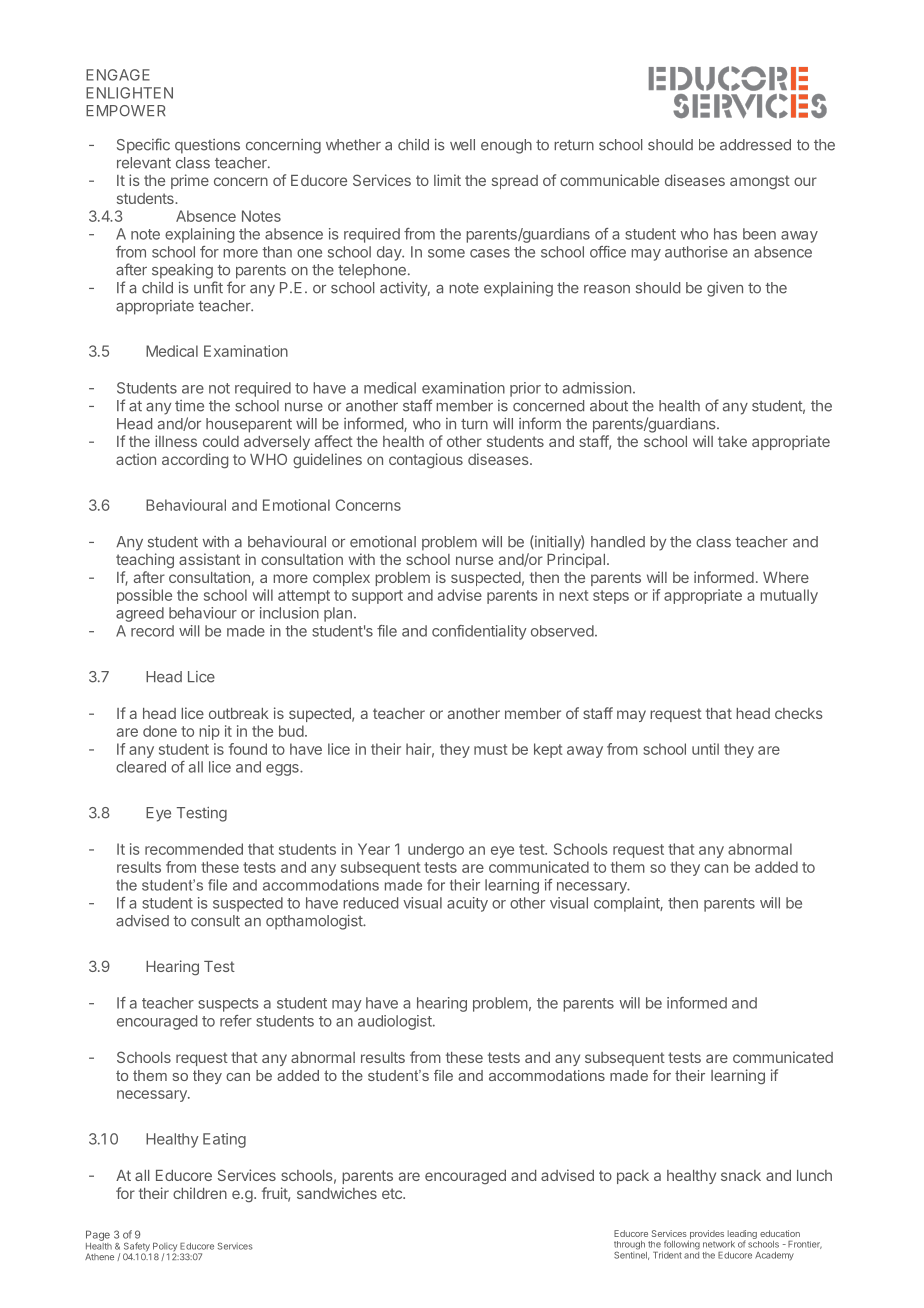 The width and height of the screenshot is (924, 1308). Describe the element at coordinates (732, 441) in the screenshot. I see `take` at that location.
